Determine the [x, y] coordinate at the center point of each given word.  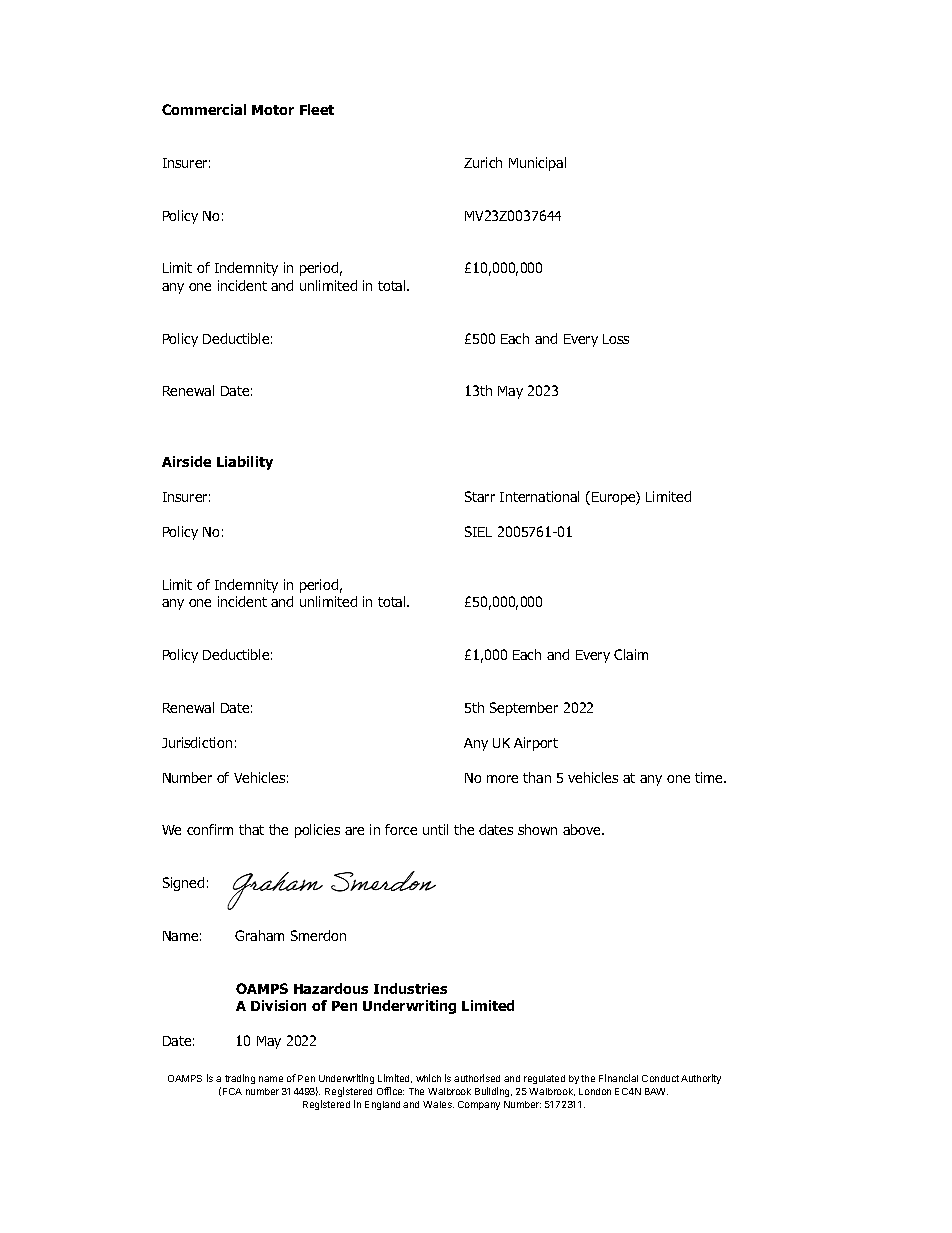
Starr [480, 496]
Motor [273, 110]
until [435, 829]
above [583, 829]
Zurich [483, 162]
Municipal [537, 164]
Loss [616, 339]
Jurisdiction [197, 742]
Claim [631, 654]
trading [240, 1079]
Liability [245, 463]
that [251, 829]
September [524, 709]
